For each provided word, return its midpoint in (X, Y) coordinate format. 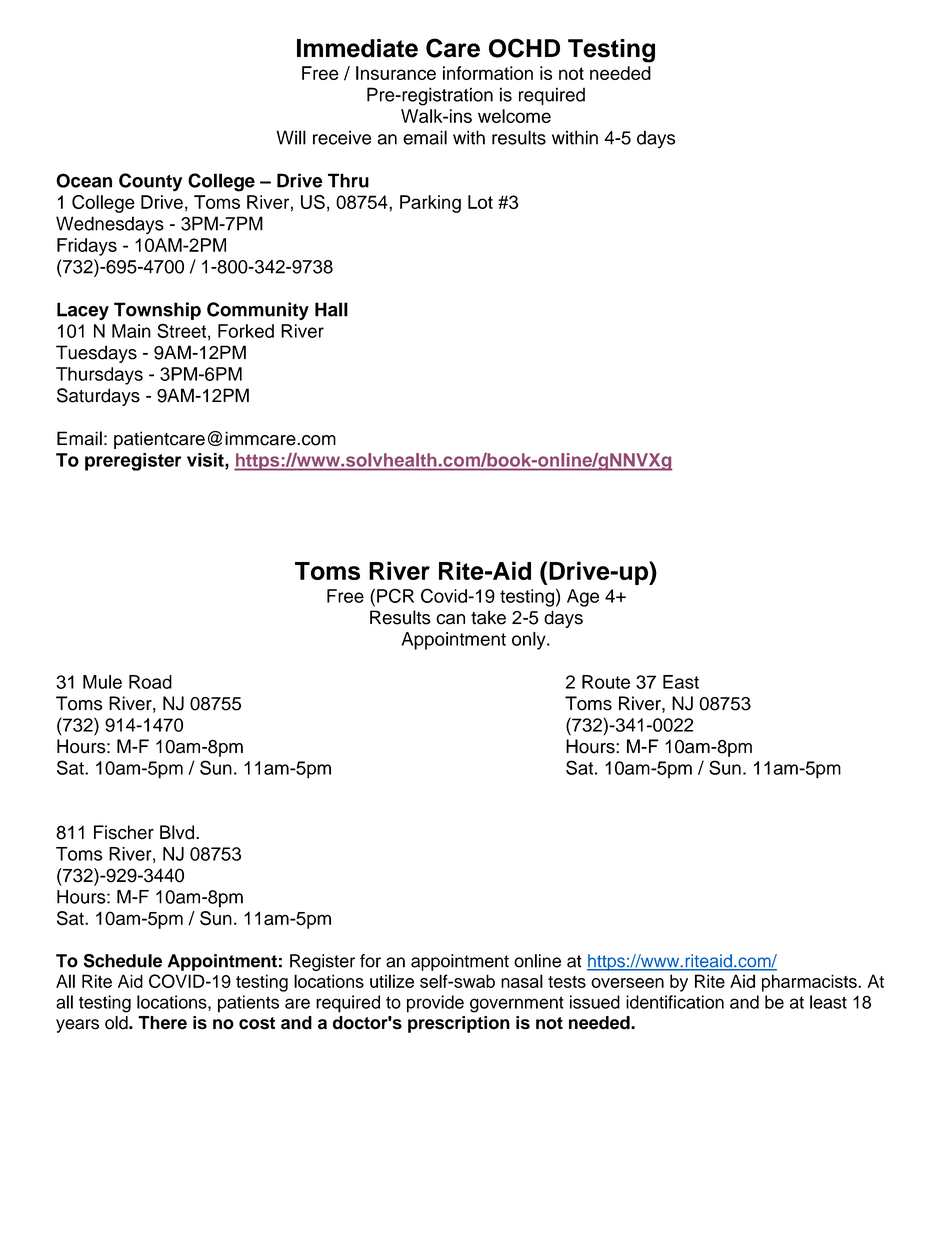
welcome (514, 116)
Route (606, 682)
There (162, 1023)
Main (131, 331)
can (450, 619)
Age (583, 598)
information (488, 73)
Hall (331, 309)
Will (291, 137)
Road (150, 682)
